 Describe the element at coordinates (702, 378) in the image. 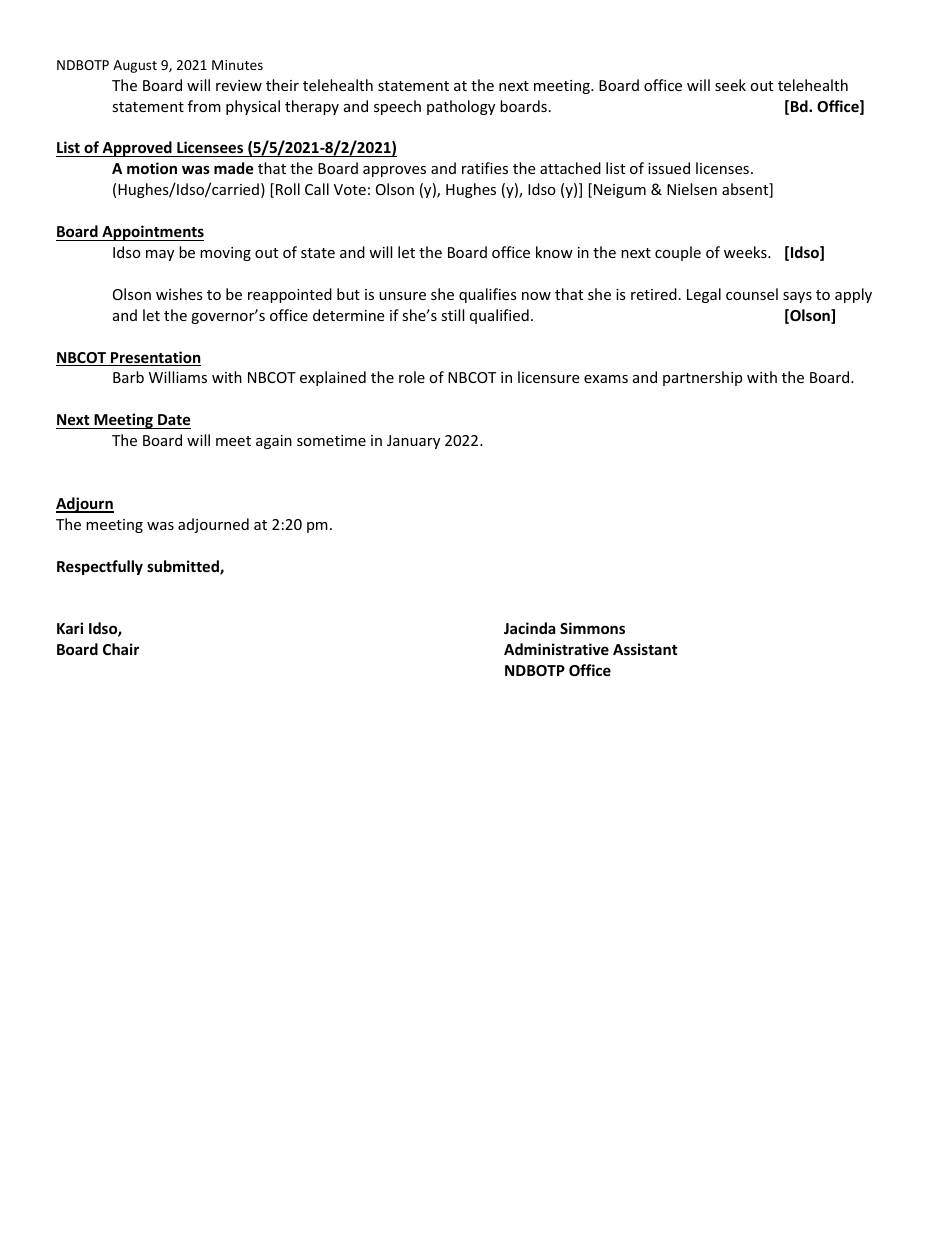

I see `partnership` at that location.
